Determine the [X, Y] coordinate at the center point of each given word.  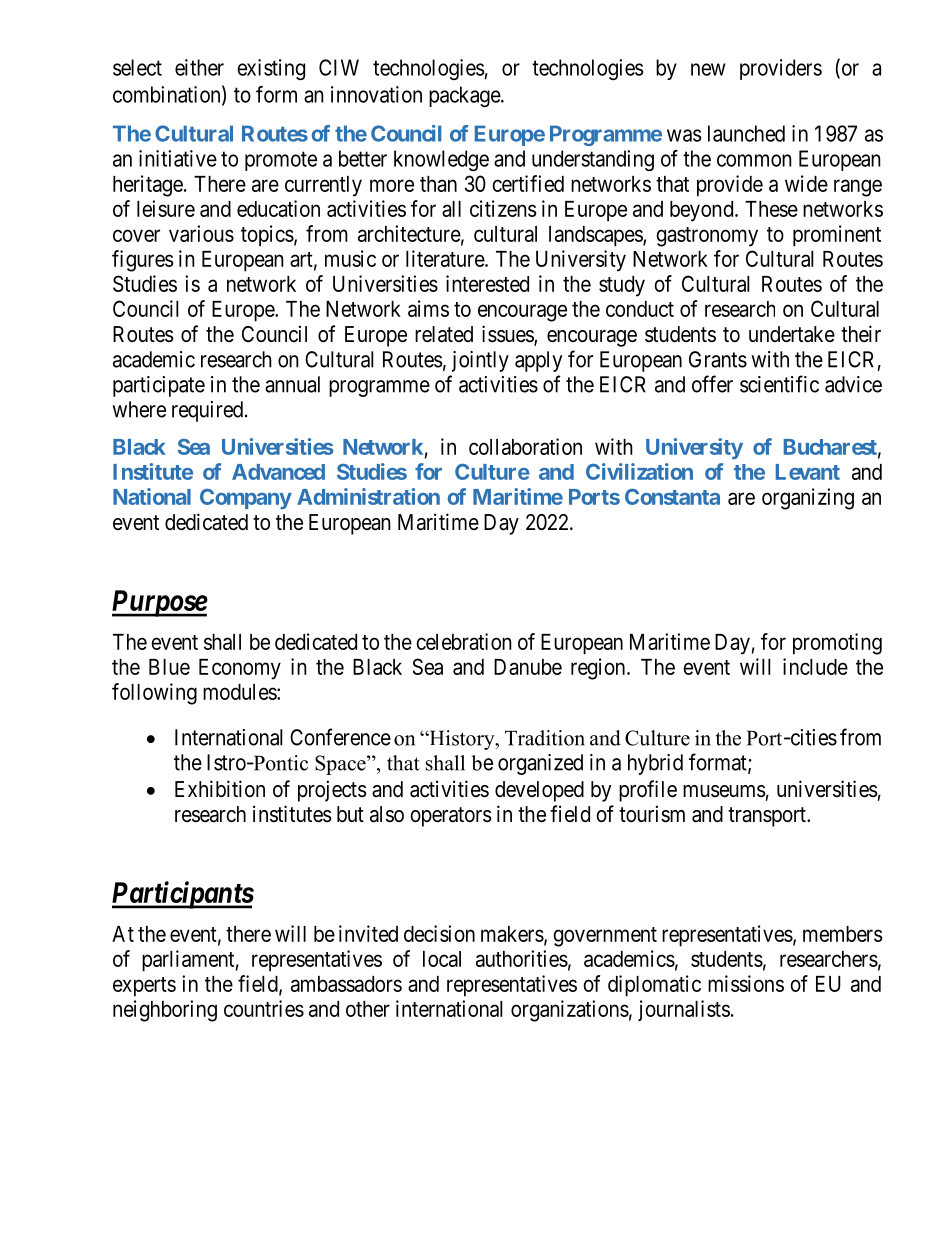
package [465, 96]
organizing [808, 499]
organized [540, 764]
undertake [792, 334]
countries [264, 1008]
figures [143, 261]
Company [246, 499]
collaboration [525, 446]
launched [746, 133]
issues [508, 335]
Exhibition [220, 789]
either [199, 67]
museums [724, 791]
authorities [522, 958]
